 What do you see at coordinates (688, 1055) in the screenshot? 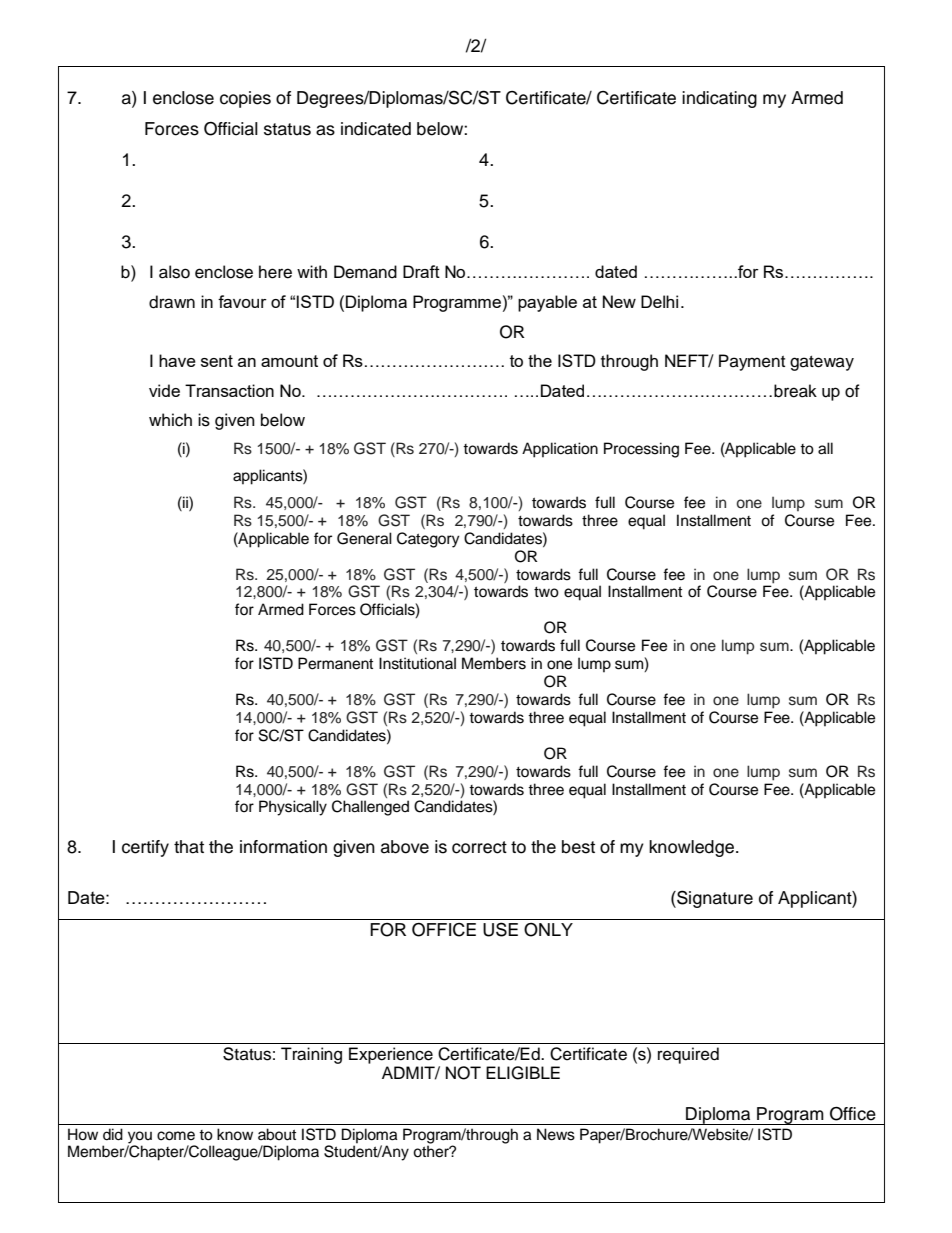
I see `required` at bounding box center [688, 1055].
